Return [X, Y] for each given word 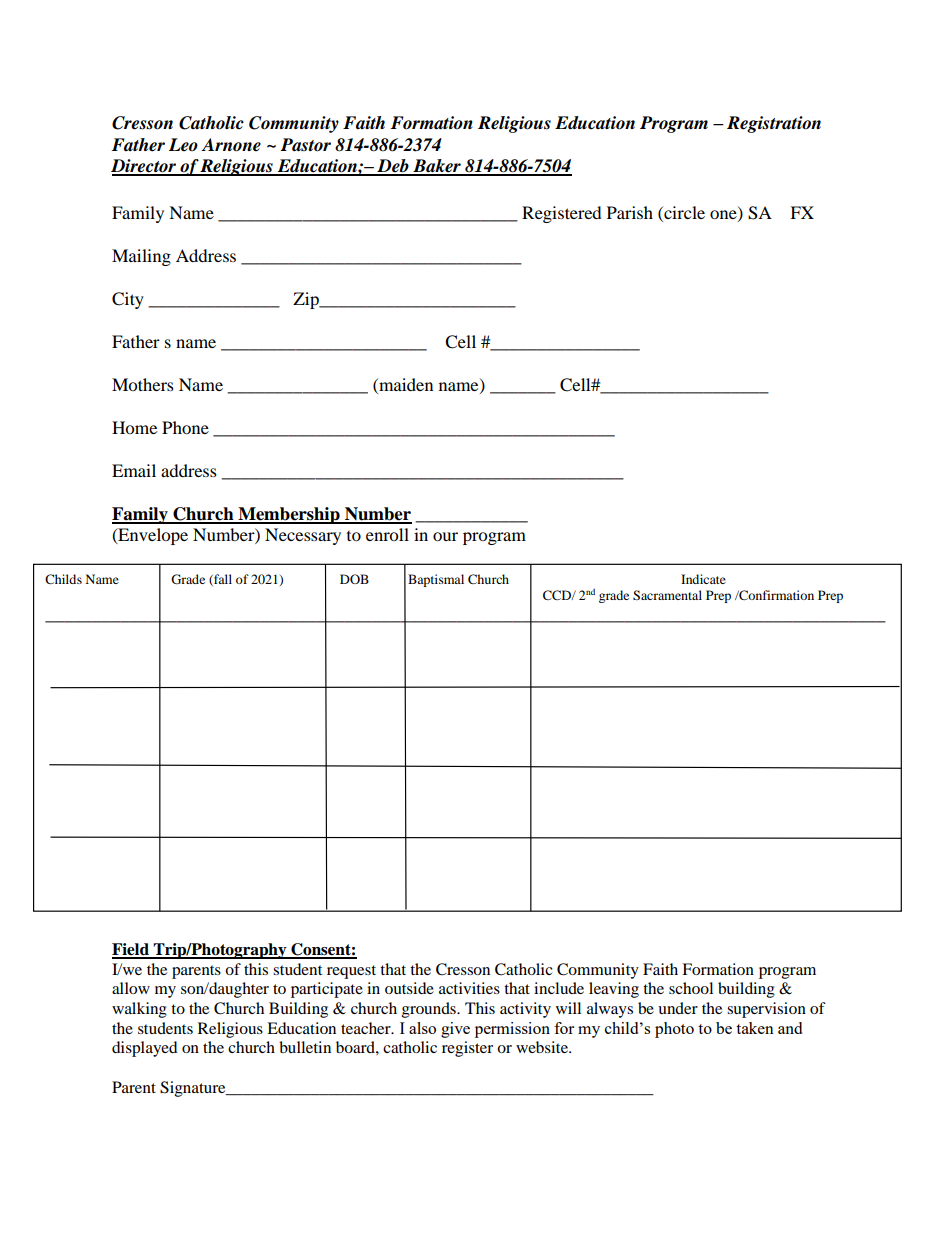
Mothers [143, 384]
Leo [183, 145]
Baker [437, 167]
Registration [774, 124]
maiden [405, 384]
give [455, 1030]
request [351, 972]
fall [222, 580]
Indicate [703, 579]
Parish [630, 212]
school [691, 988]
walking [139, 1010]
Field [131, 950]
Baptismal [436, 580]
